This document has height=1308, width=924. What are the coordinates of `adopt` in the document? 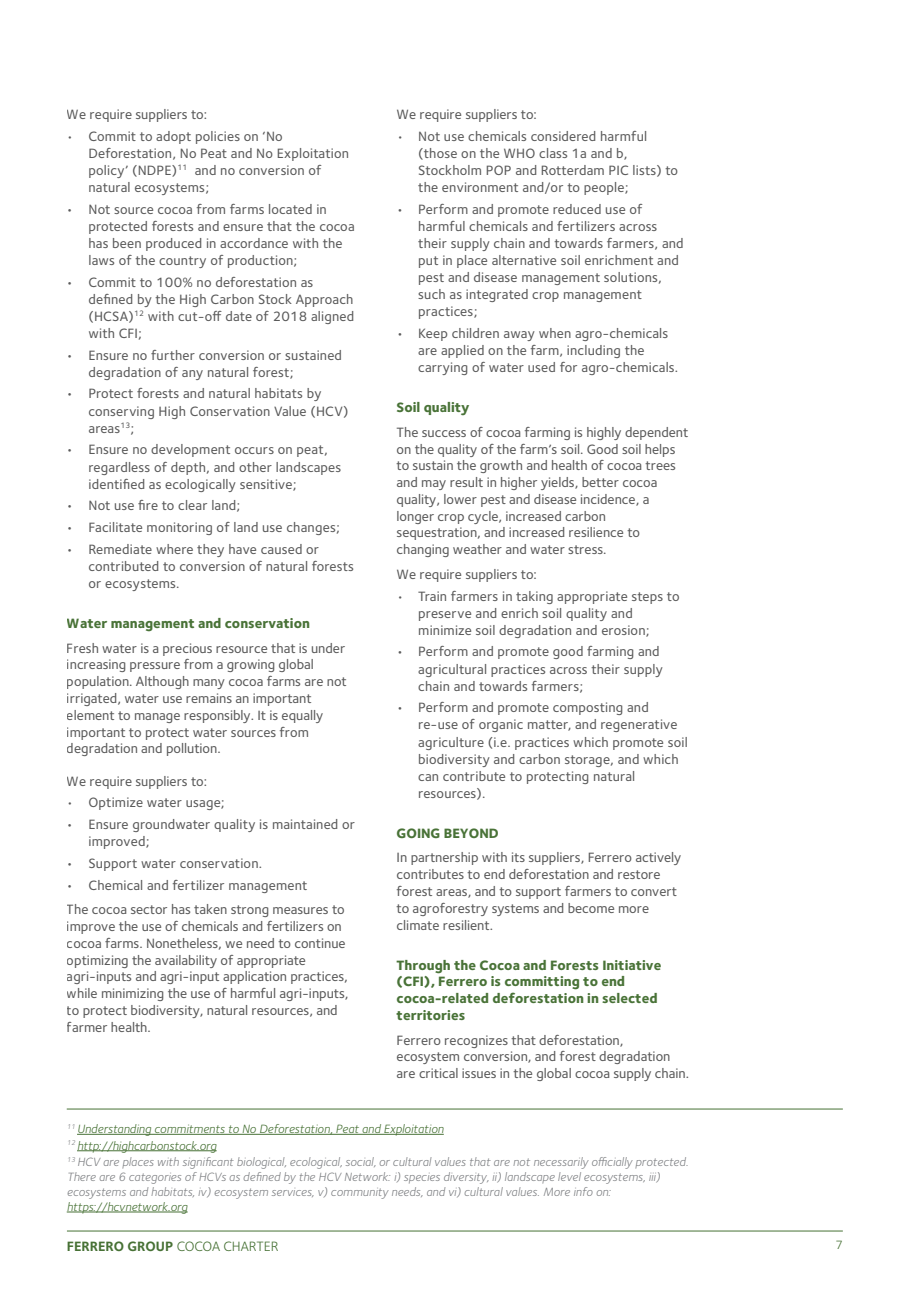 It's located at (173, 137).
